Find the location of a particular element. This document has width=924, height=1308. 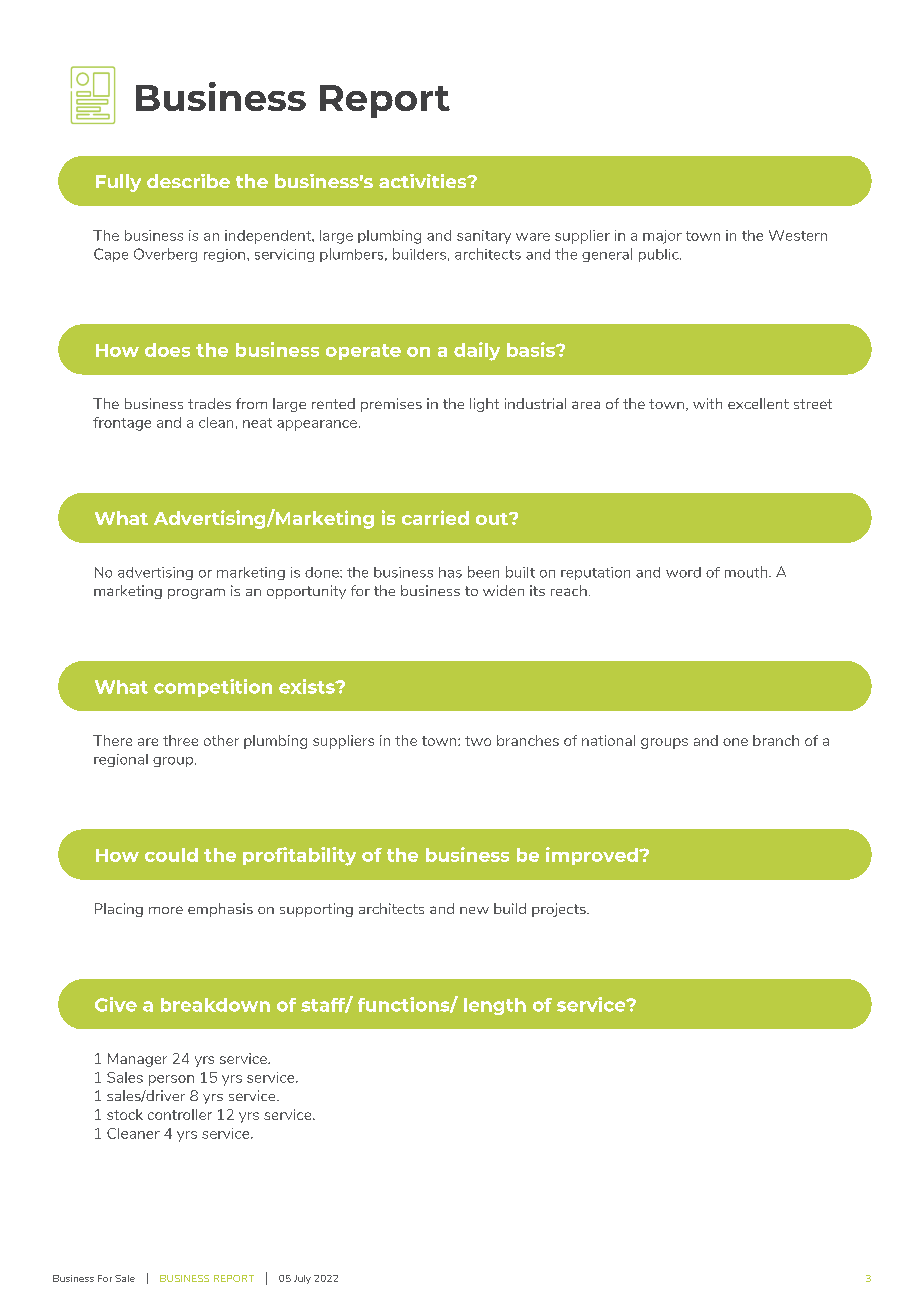

carried is located at coordinates (435, 517).
